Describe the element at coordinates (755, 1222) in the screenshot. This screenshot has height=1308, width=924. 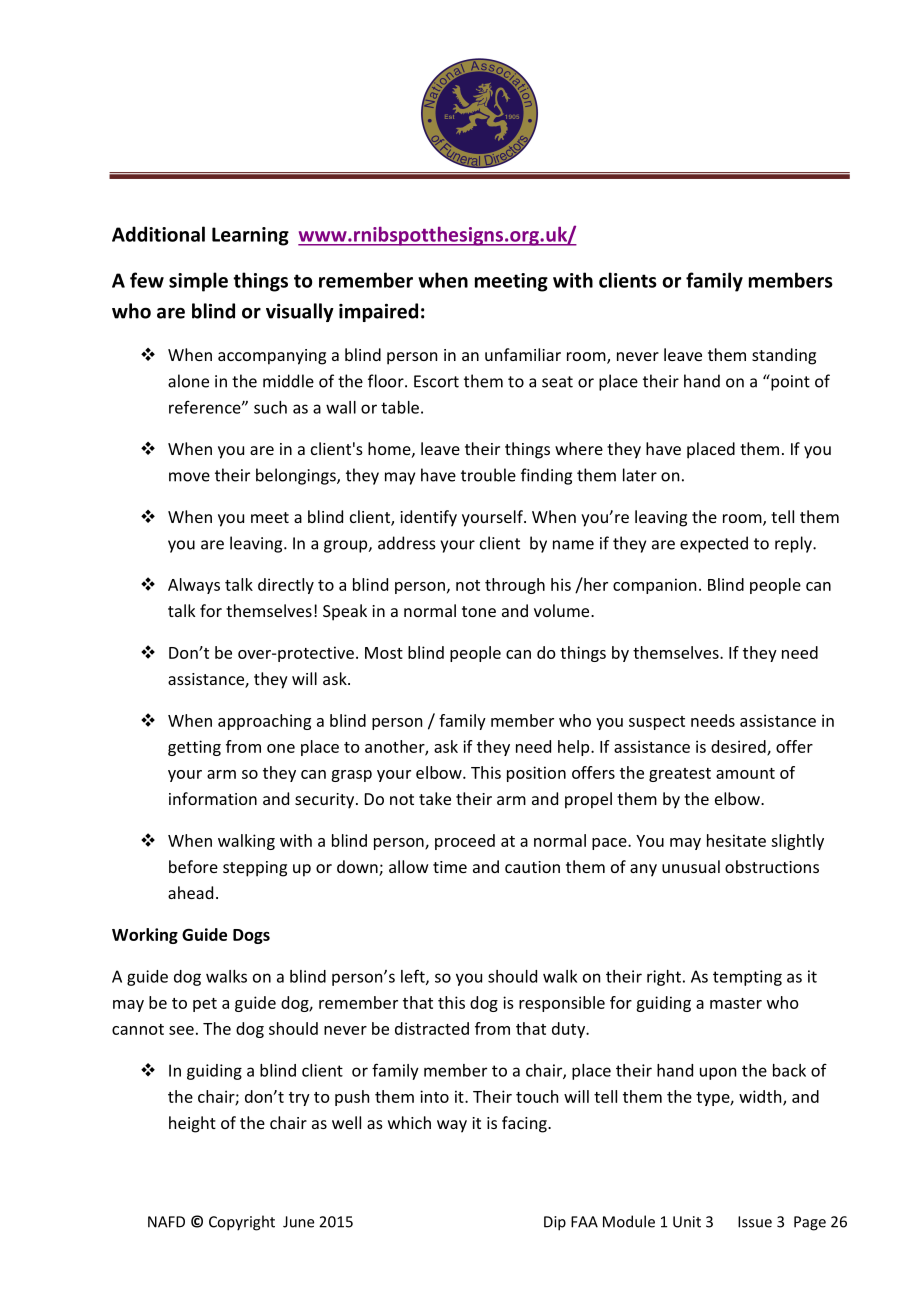
I see `Issue` at that location.
